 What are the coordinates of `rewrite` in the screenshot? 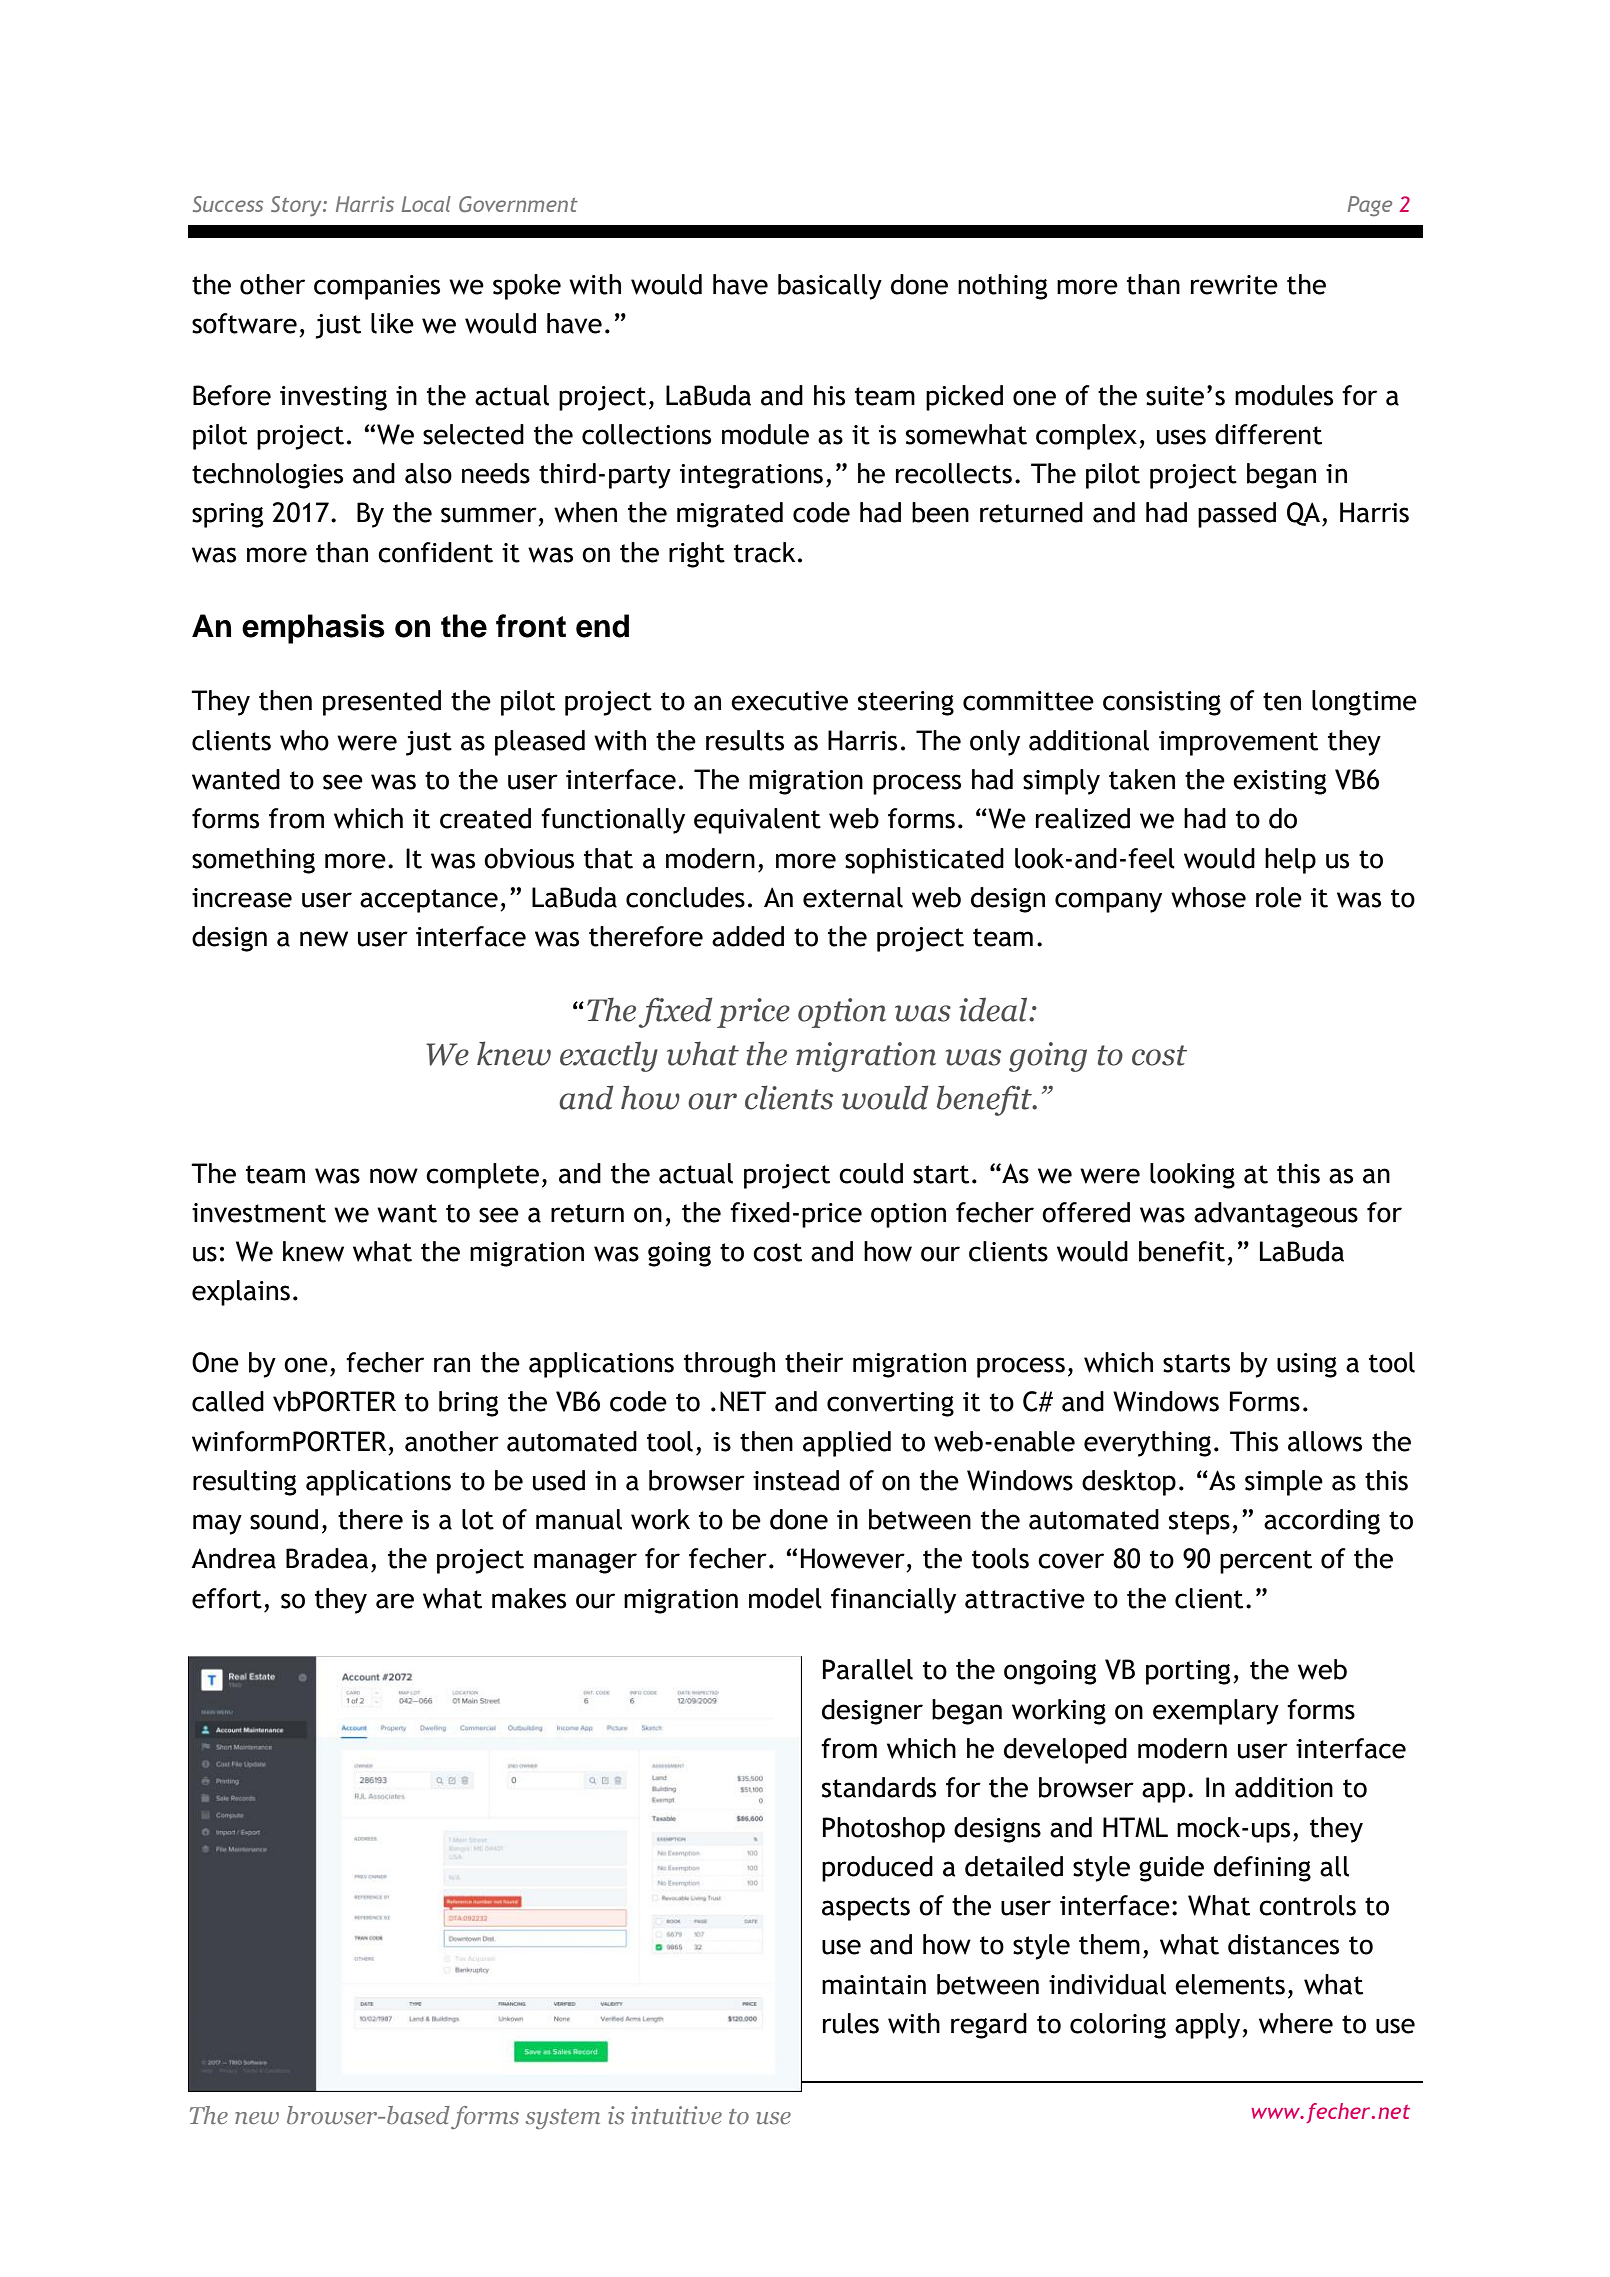 It's located at (1234, 285).
